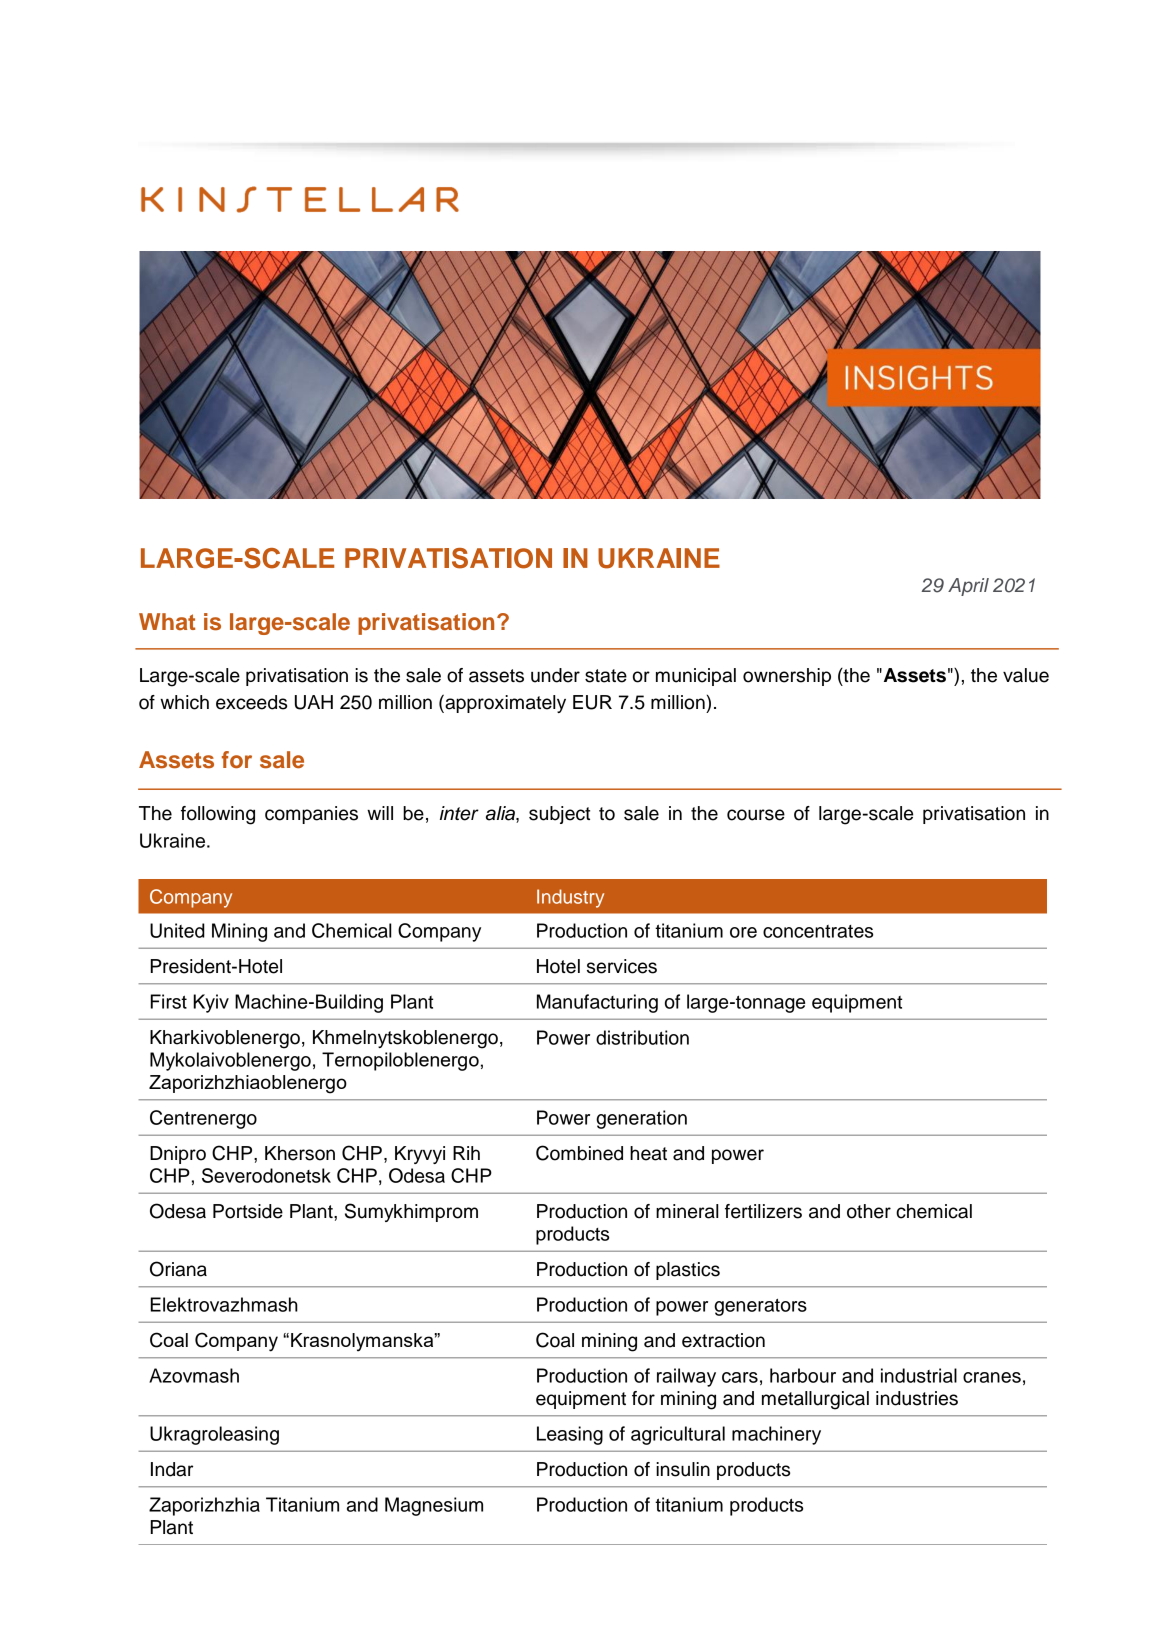  I want to click on What, so click(167, 621).
